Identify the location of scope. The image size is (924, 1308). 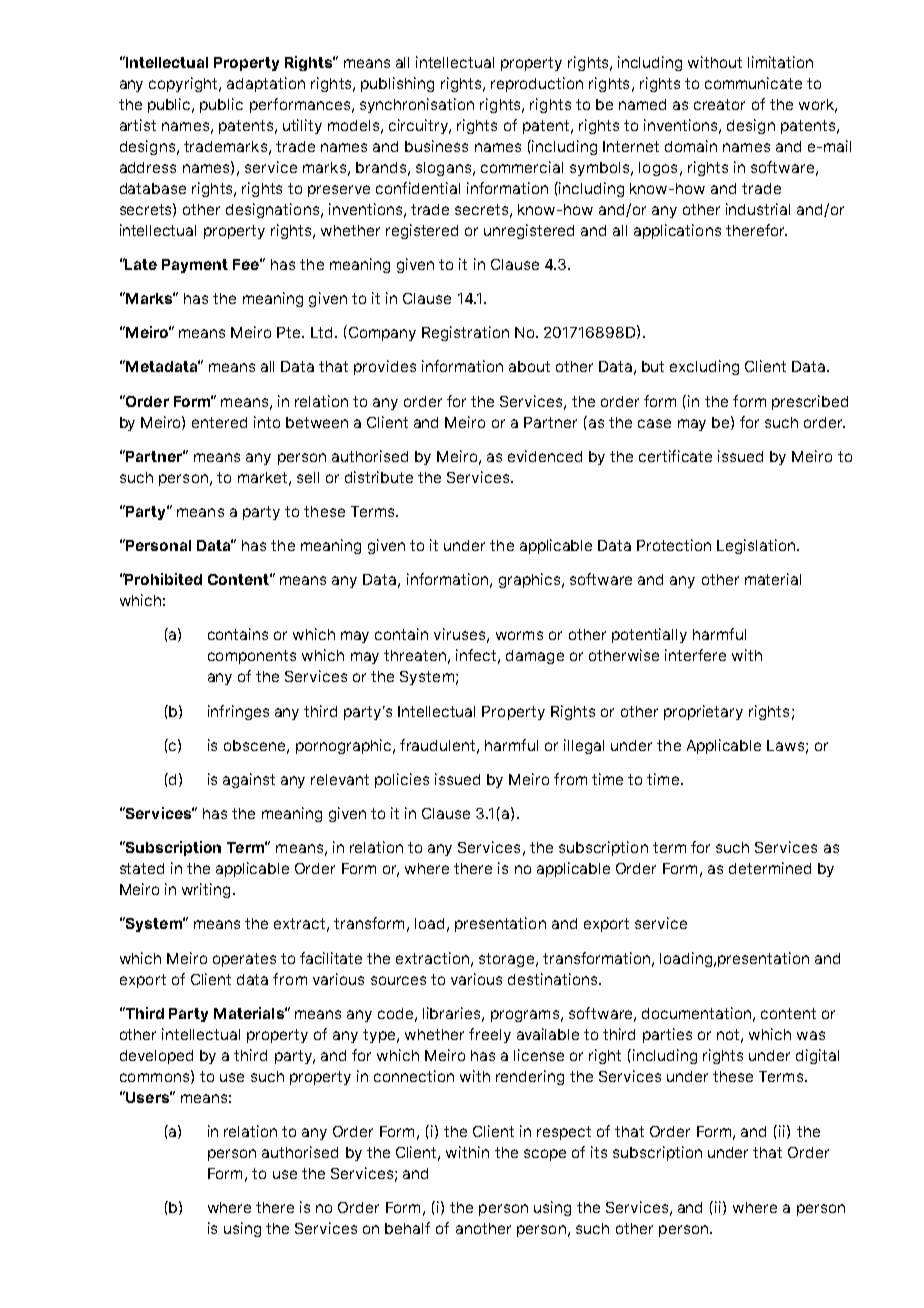
(545, 1155).
